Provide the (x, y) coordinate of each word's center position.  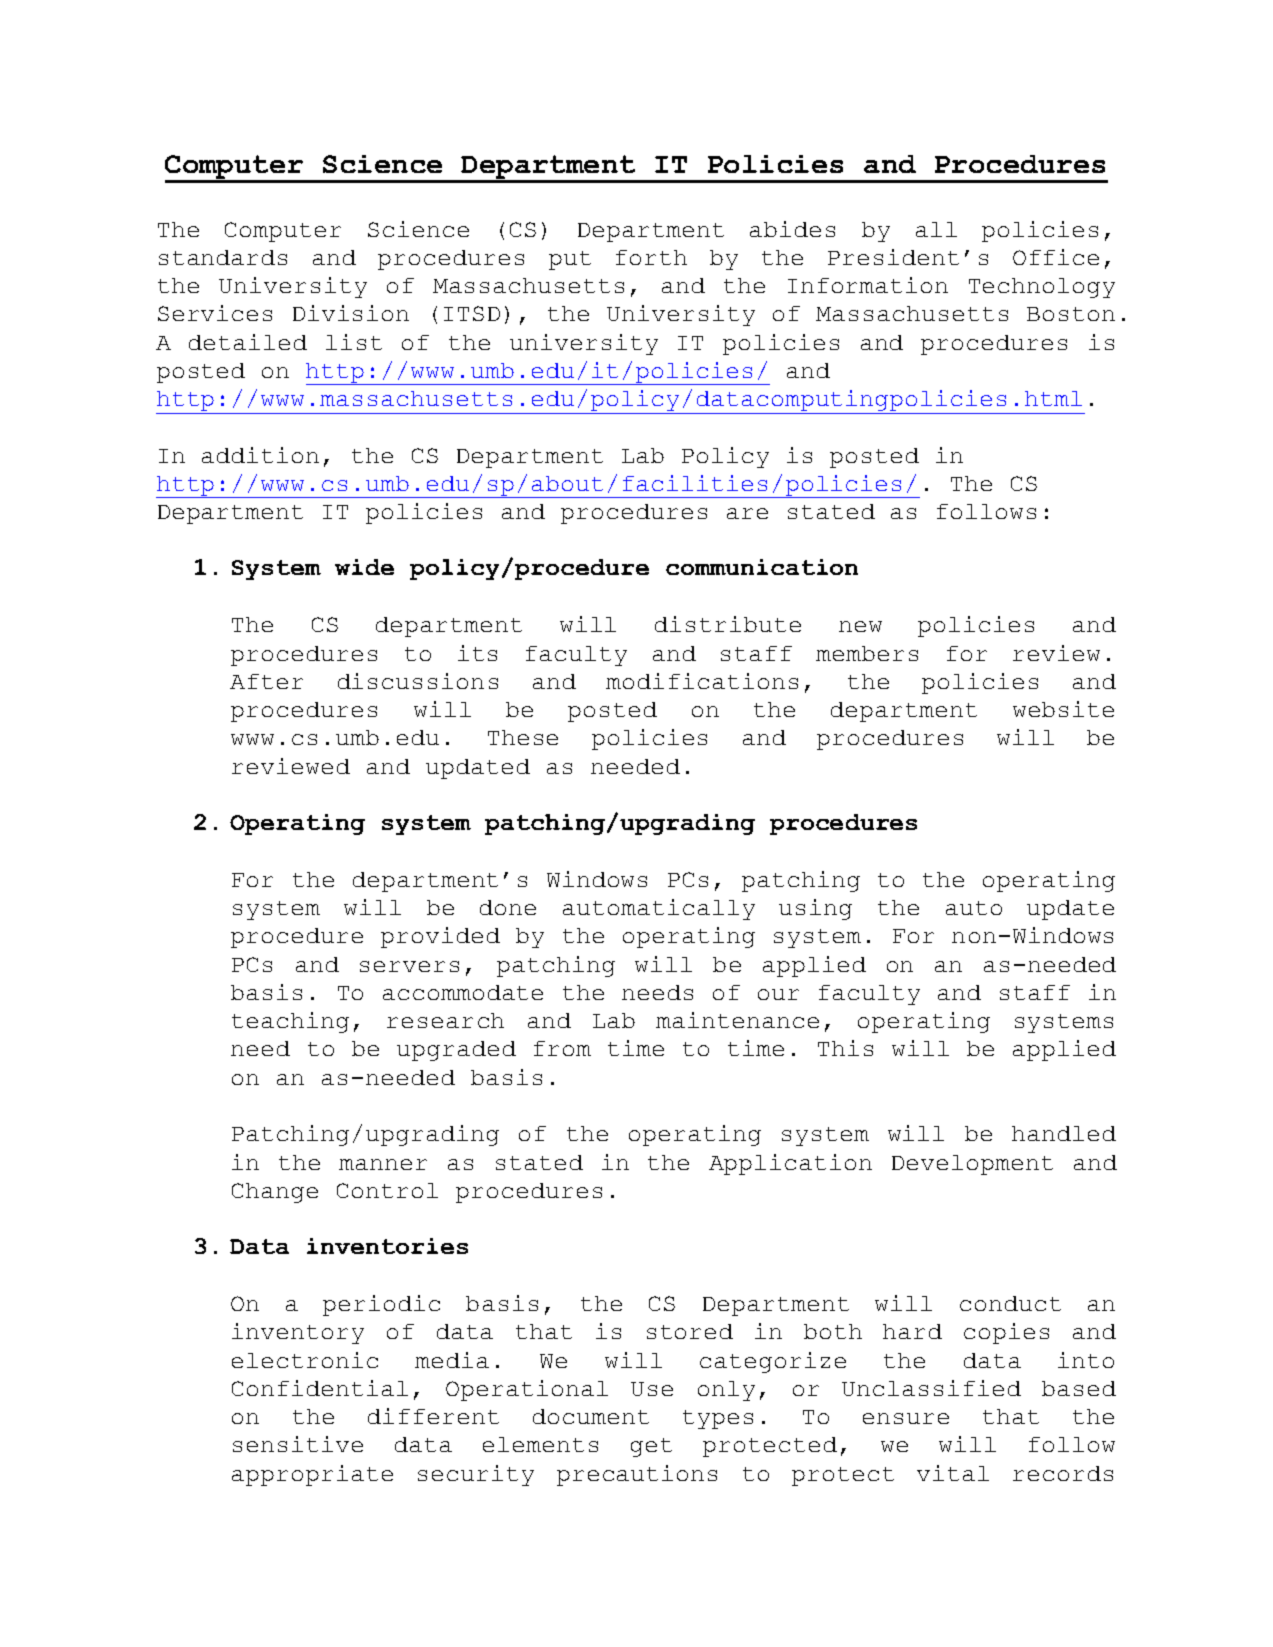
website (1063, 709)
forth (651, 257)
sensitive (298, 1444)
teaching (290, 1022)
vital (953, 1473)
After (266, 681)
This (845, 1048)
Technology (1042, 288)
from (562, 1048)
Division (351, 313)
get (651, 1447)
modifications (702, 681)
